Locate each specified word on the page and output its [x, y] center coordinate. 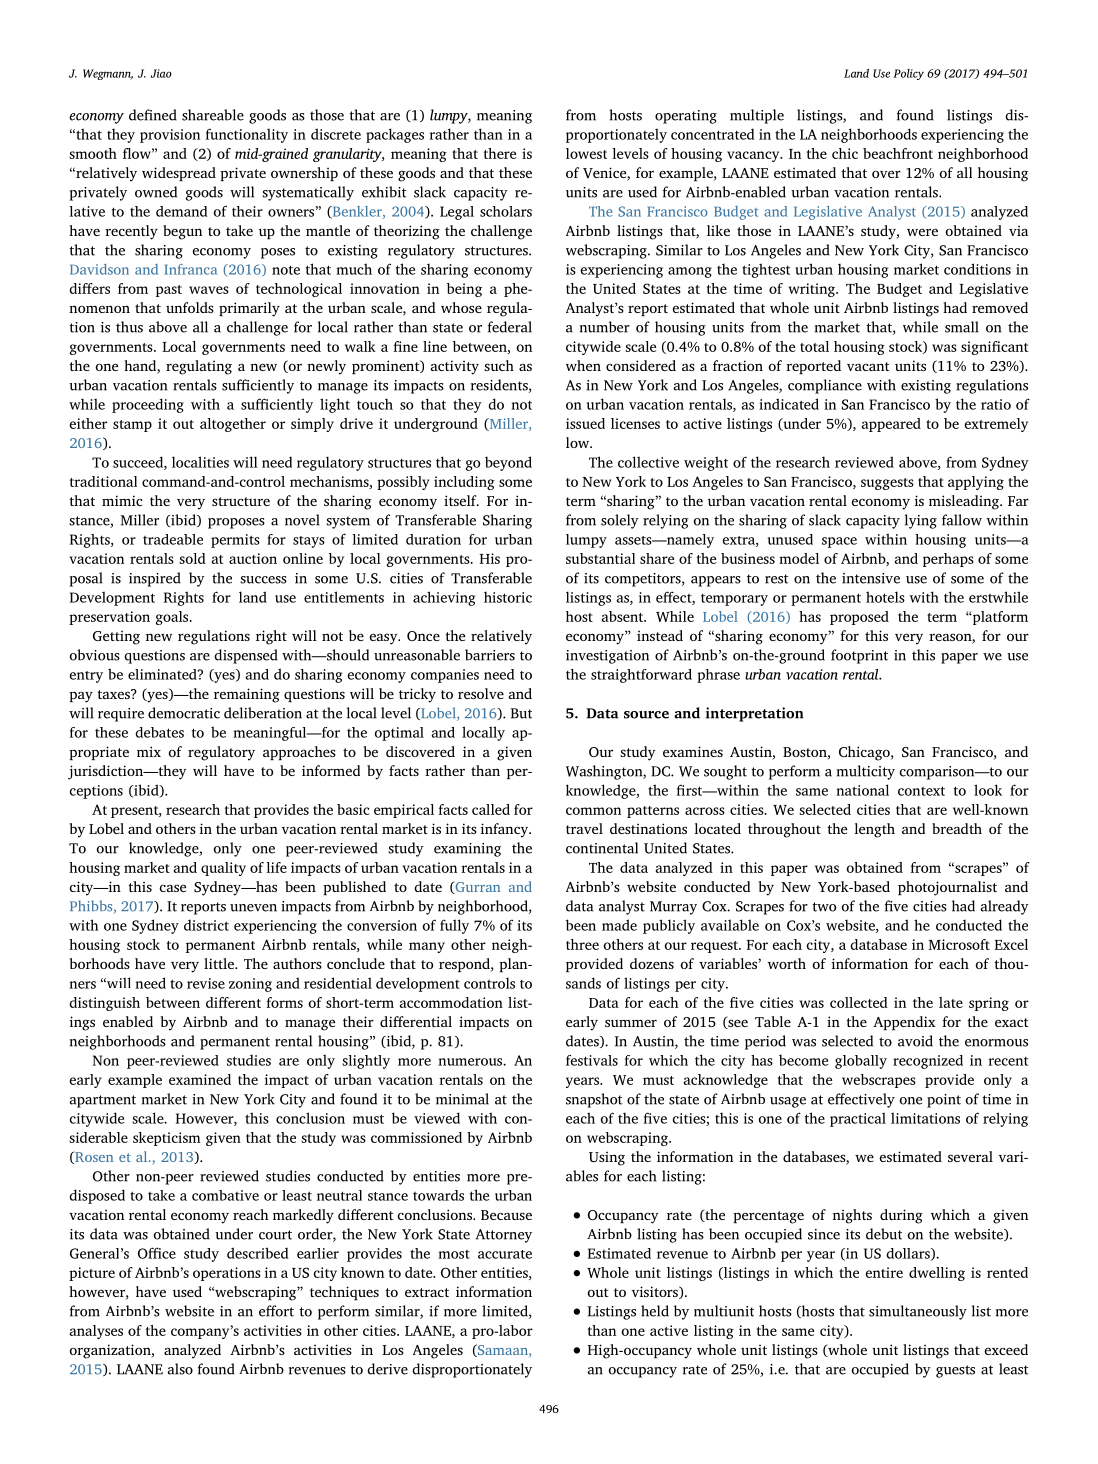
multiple [757, 116]
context [921, 791]
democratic [184, 713]
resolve [481, 693]
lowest [586, 153]
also [180, 1369]
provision [170, 136]
